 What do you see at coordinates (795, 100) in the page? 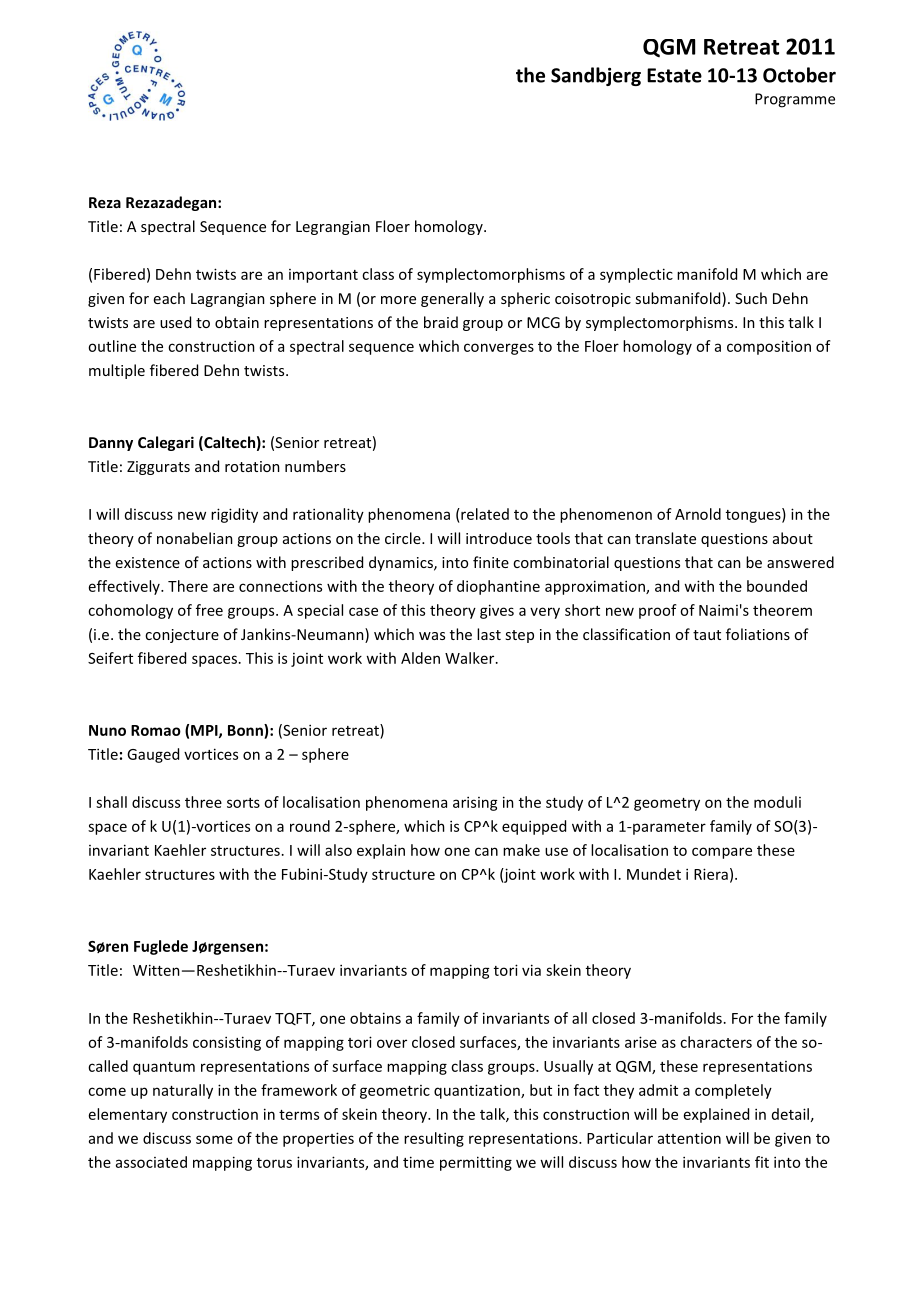
I see `Programme` at bounding box center [795, 100].
